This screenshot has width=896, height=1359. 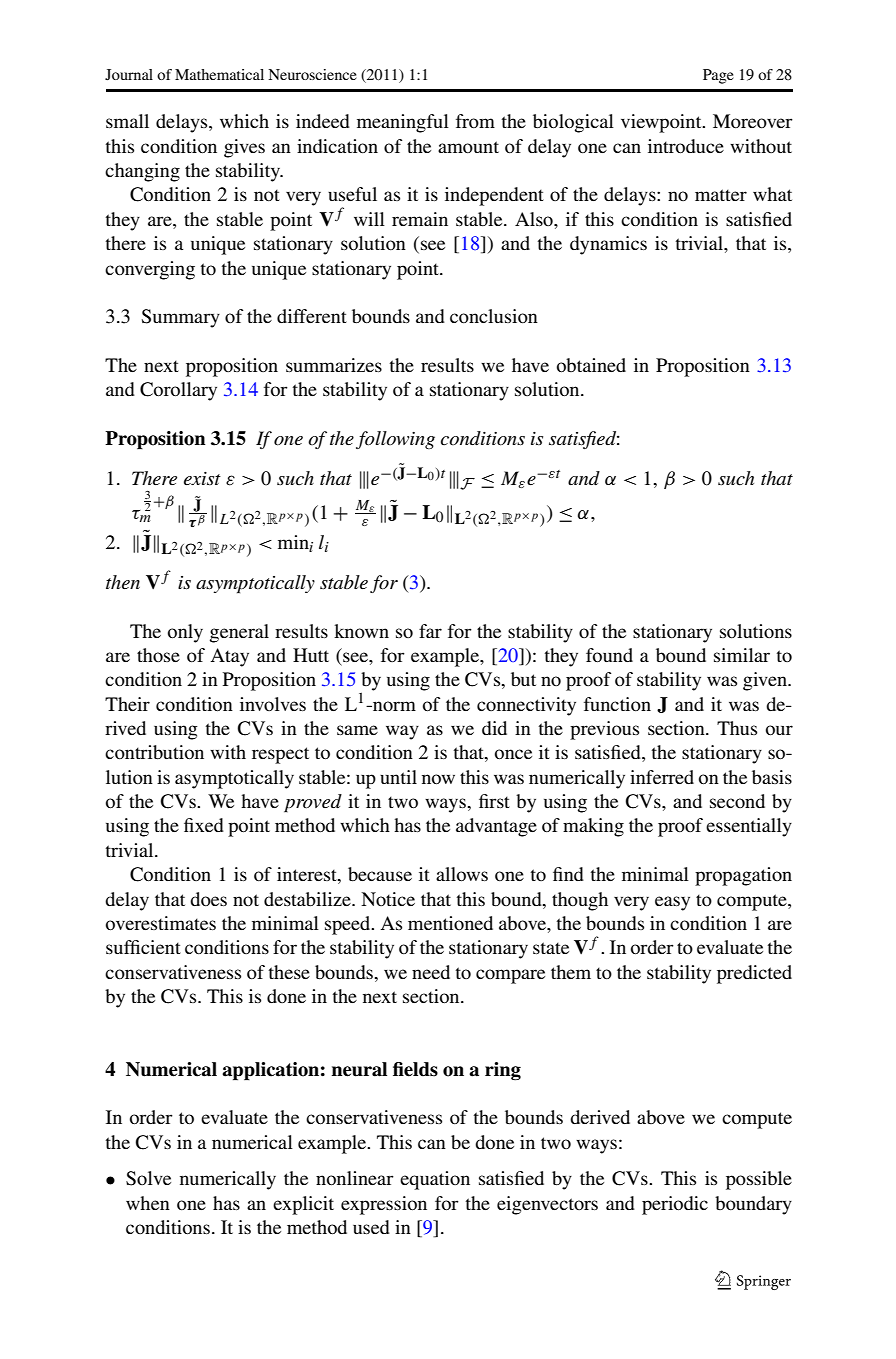 I want to click on only, so click(x=185, y=633).
